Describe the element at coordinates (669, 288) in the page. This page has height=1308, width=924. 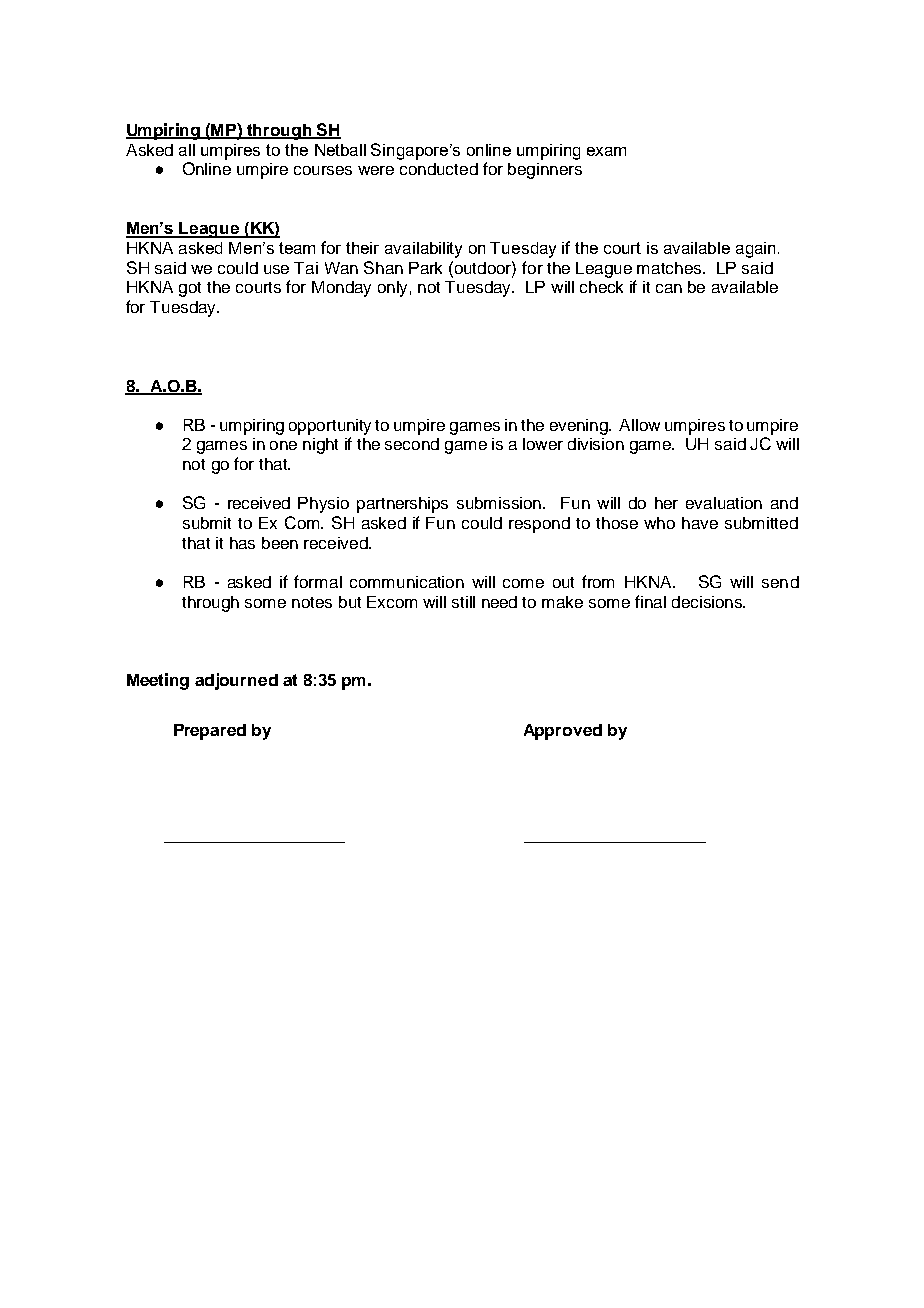
I see `can` at that location.
